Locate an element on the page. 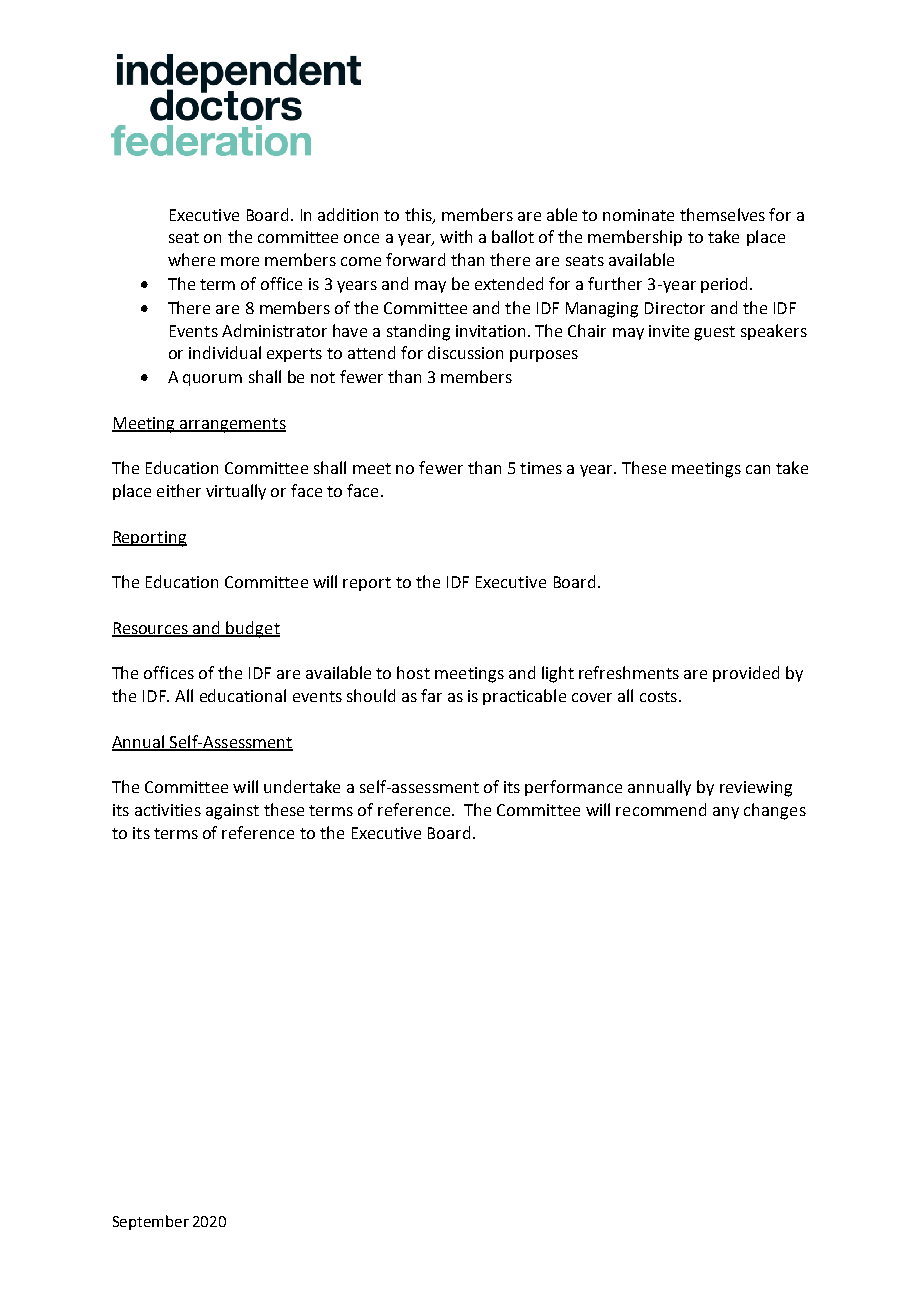  with is located at coordinates (456, 236).
